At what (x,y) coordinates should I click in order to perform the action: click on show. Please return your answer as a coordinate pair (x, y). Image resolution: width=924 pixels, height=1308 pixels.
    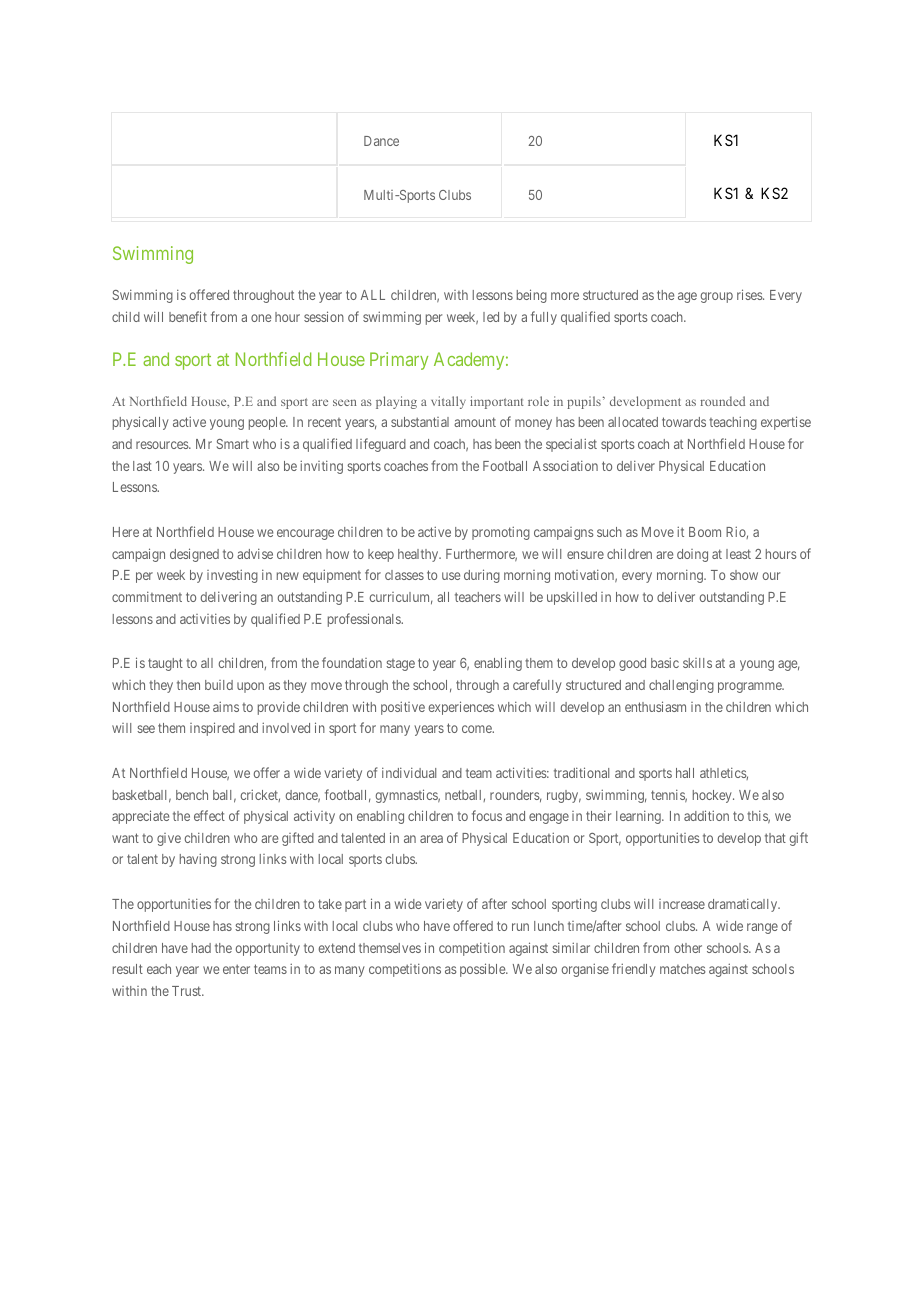
    Looking at the image, I should click on (744, 575).
